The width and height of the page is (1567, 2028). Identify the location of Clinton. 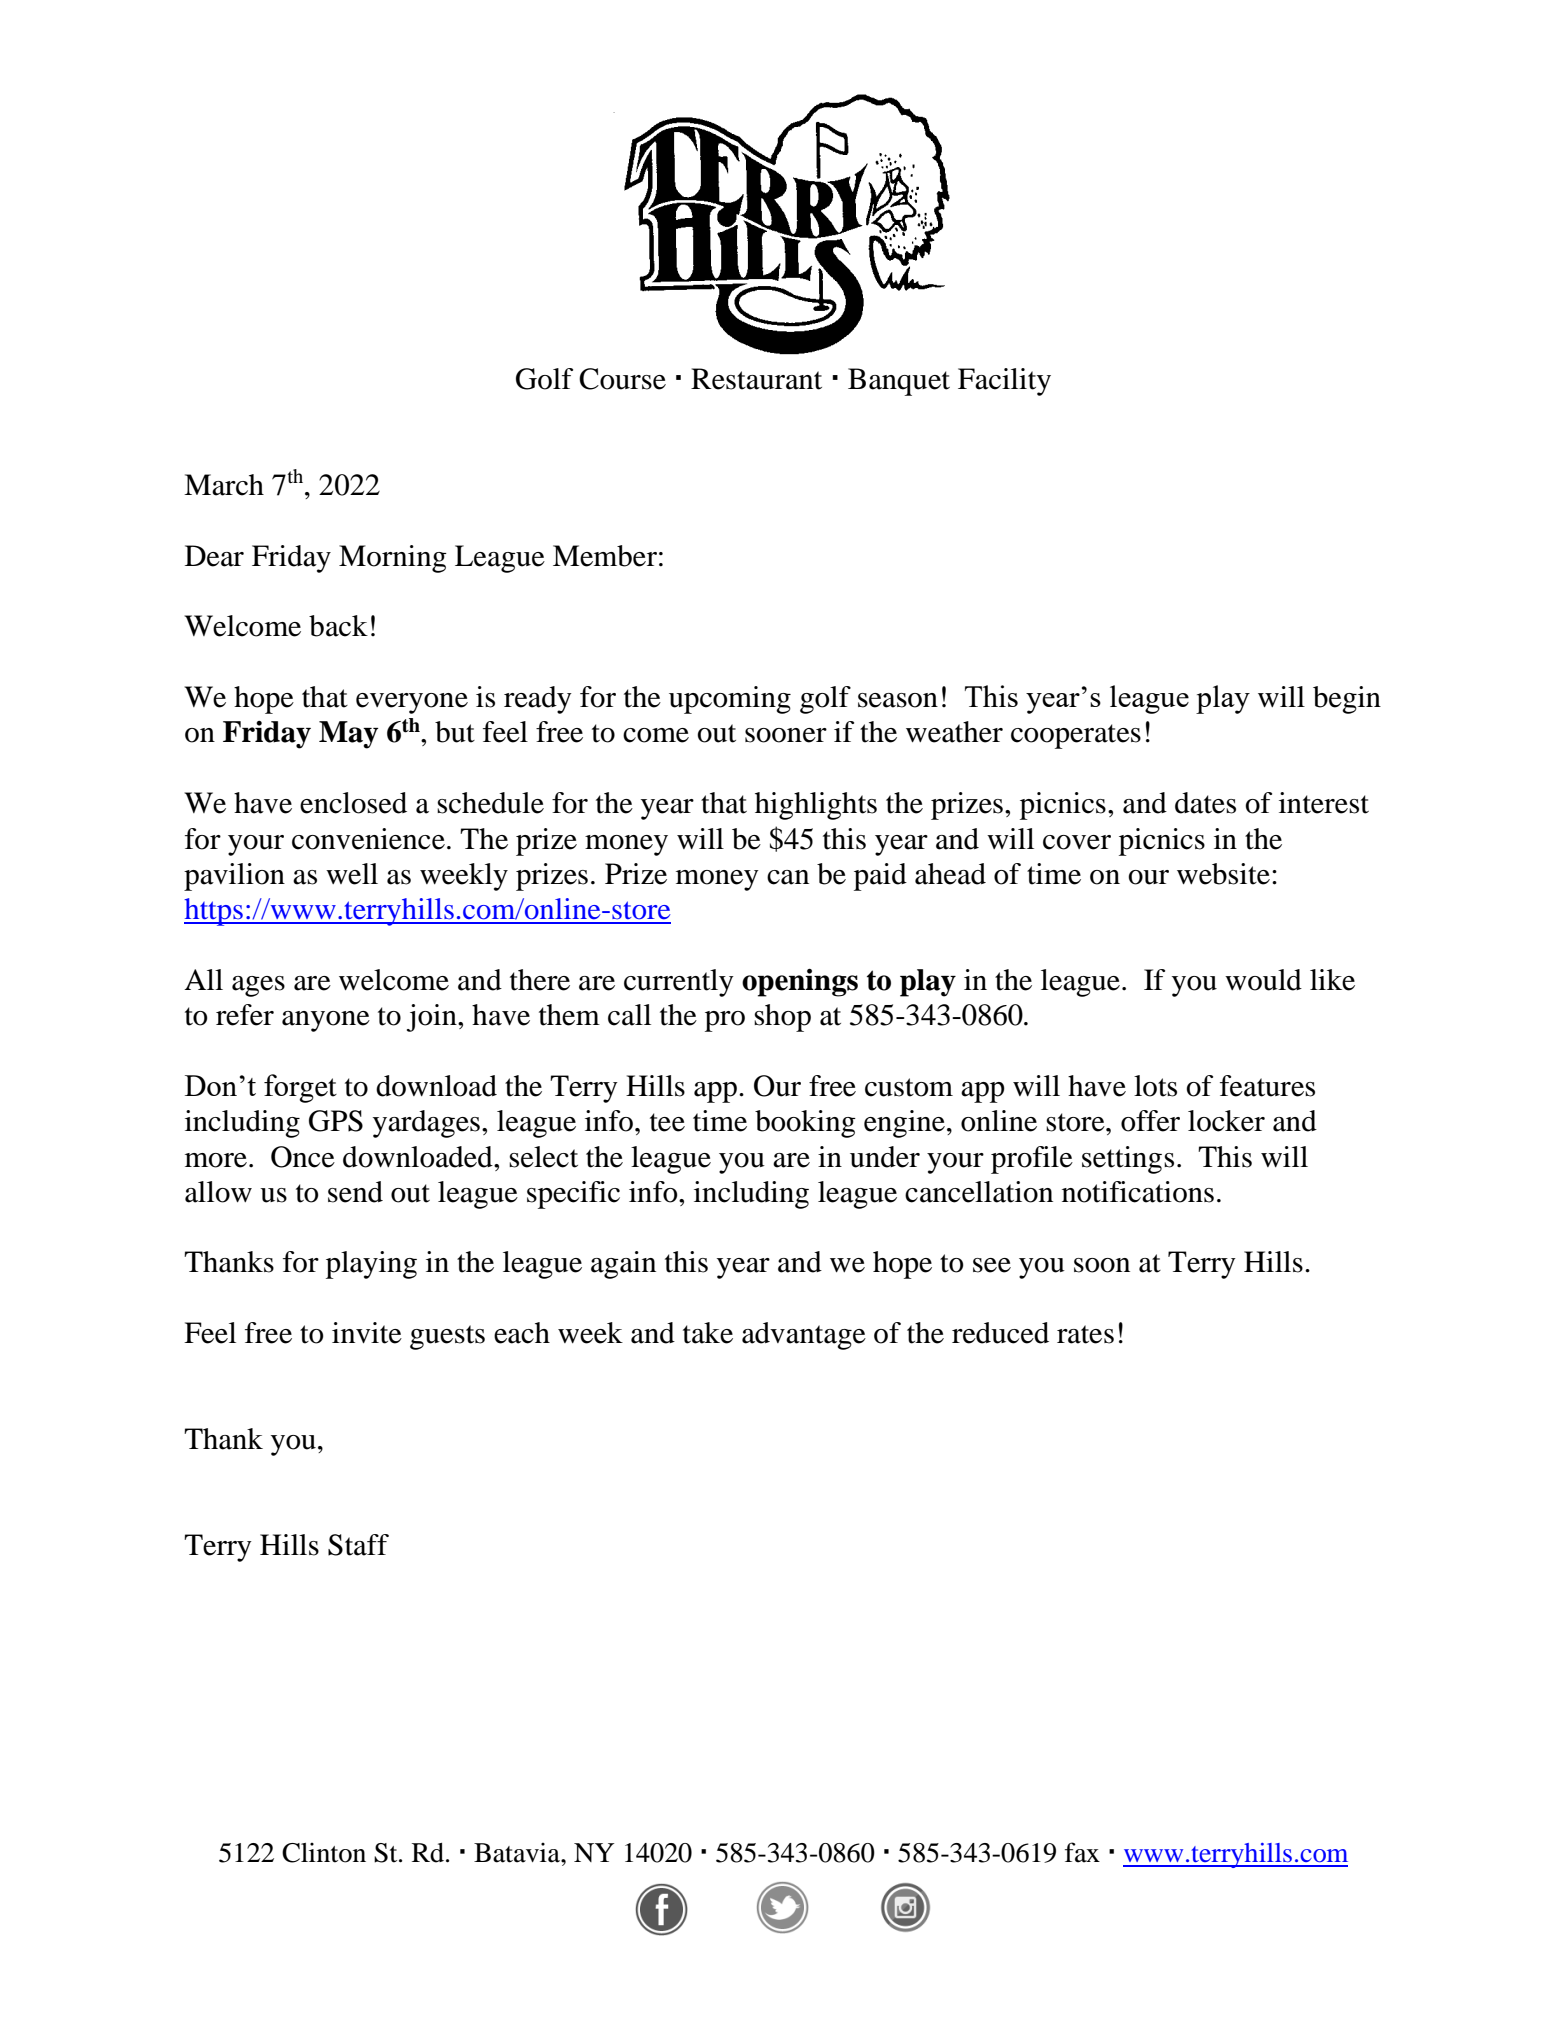
(324, 1852).
